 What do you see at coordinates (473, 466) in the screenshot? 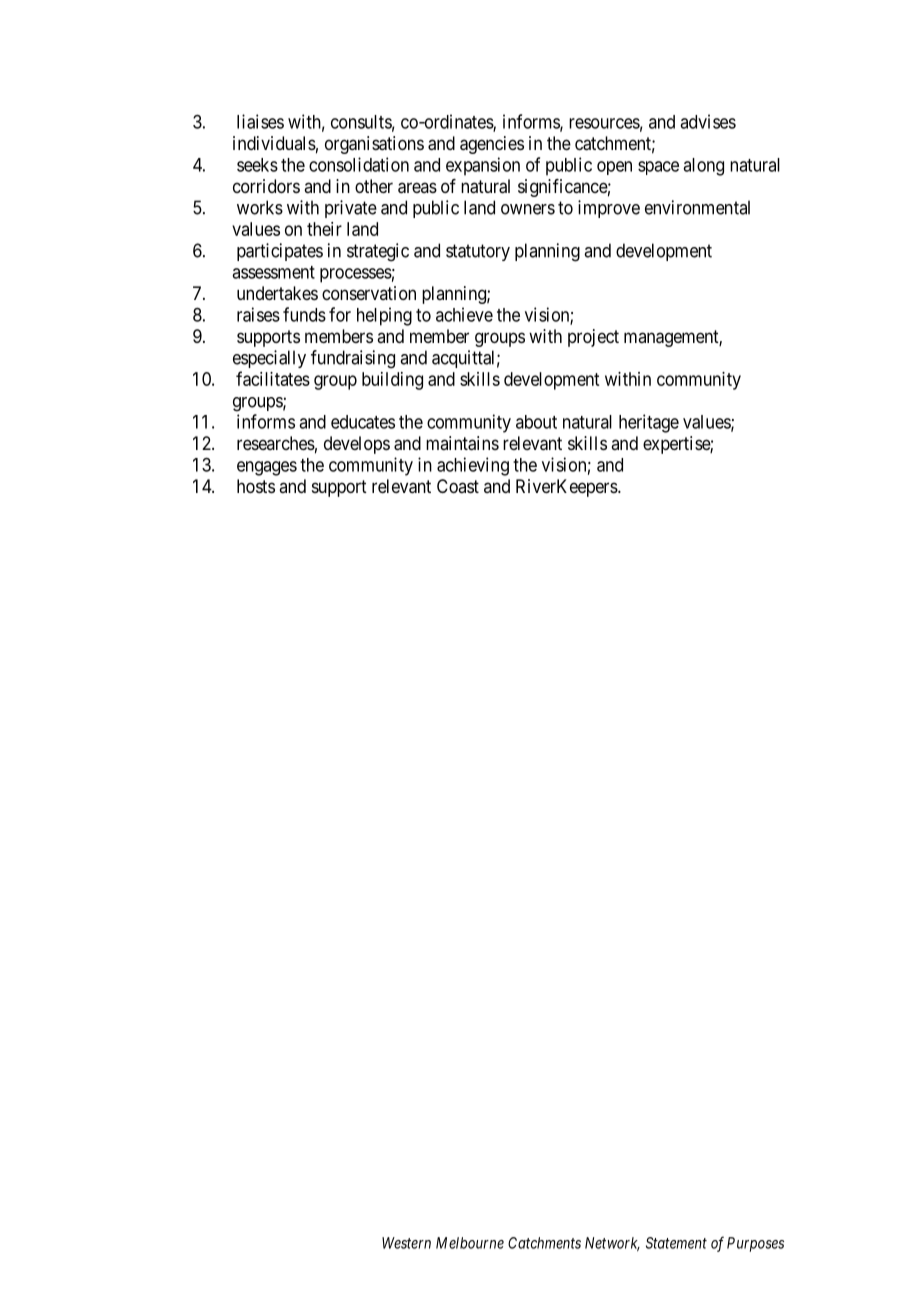
I see `achieving` at bounding box center [473, 466].
